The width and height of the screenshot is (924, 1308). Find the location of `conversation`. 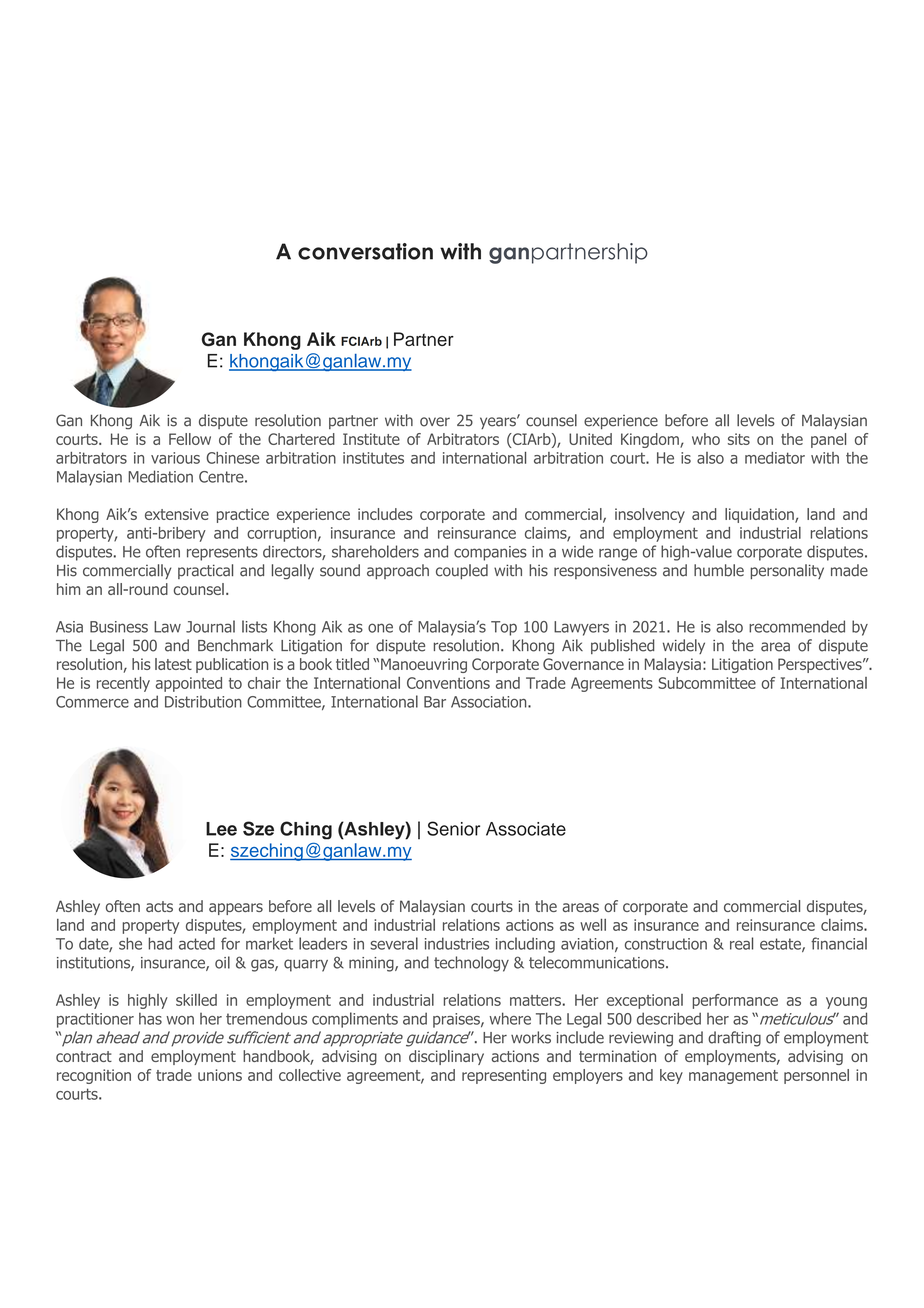

conversation is located at coordinates (365, 251).
